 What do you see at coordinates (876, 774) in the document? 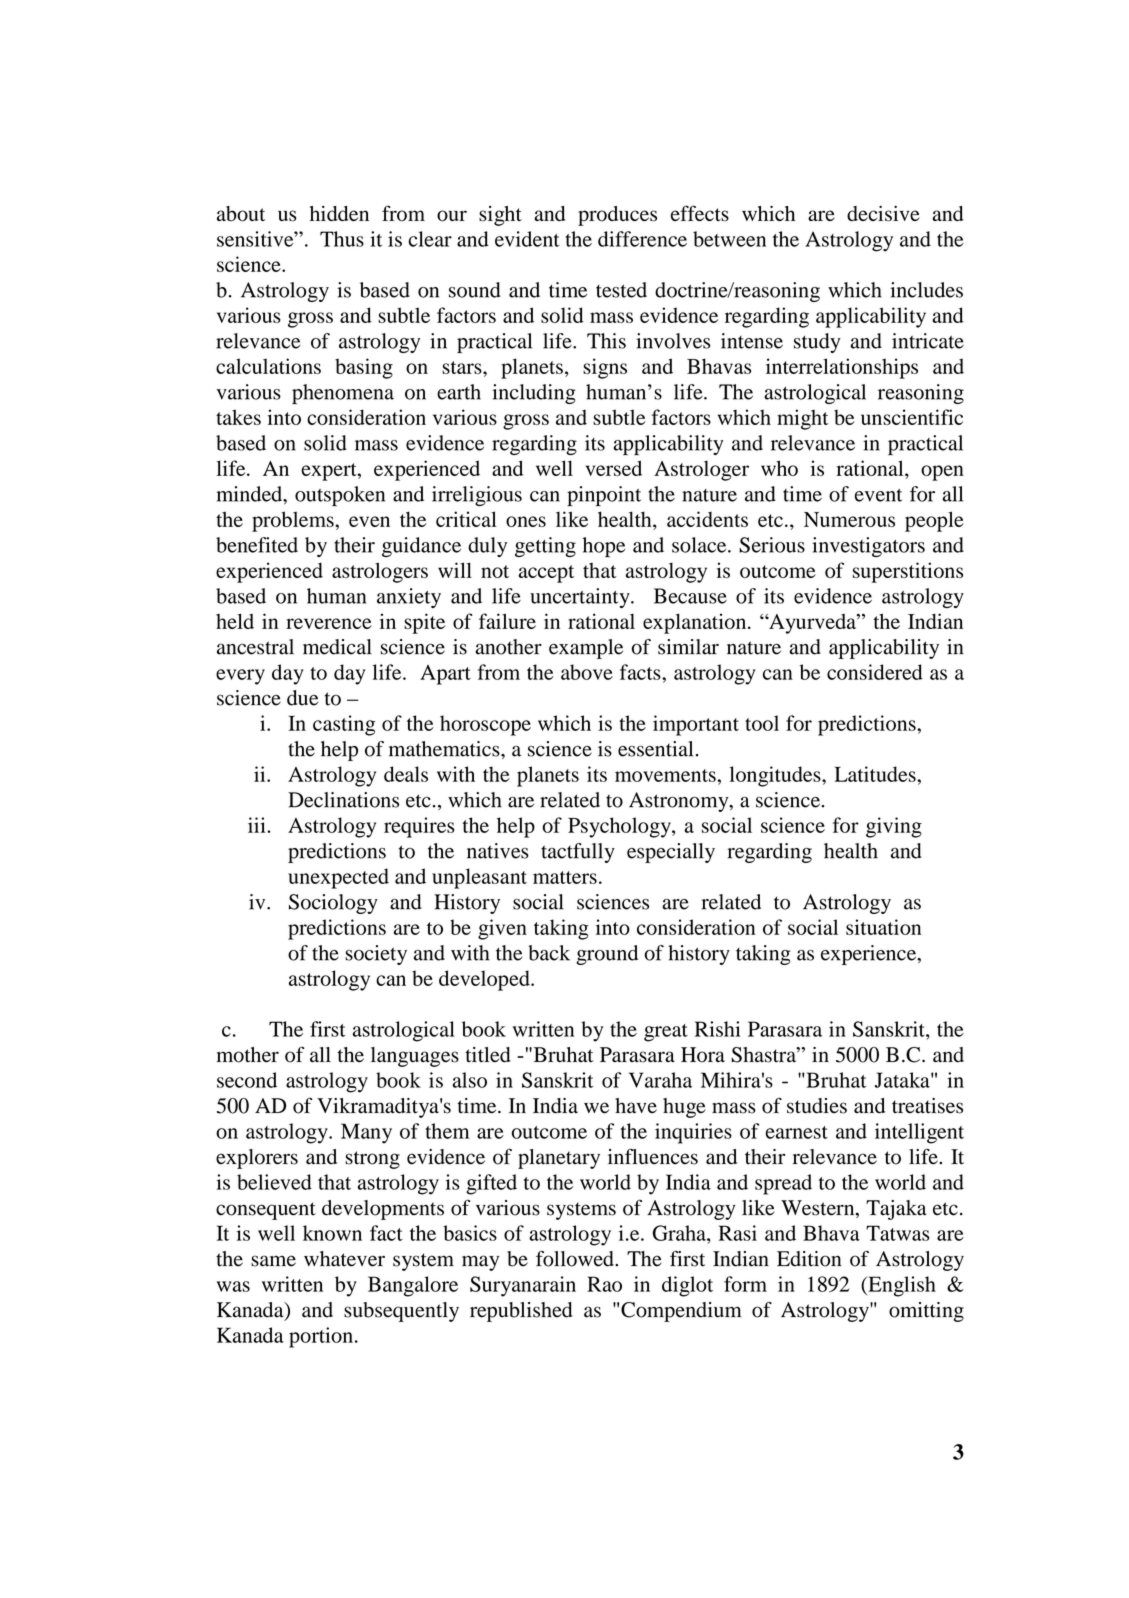
I see `Latitudes` at bounding box center [876, 774].
